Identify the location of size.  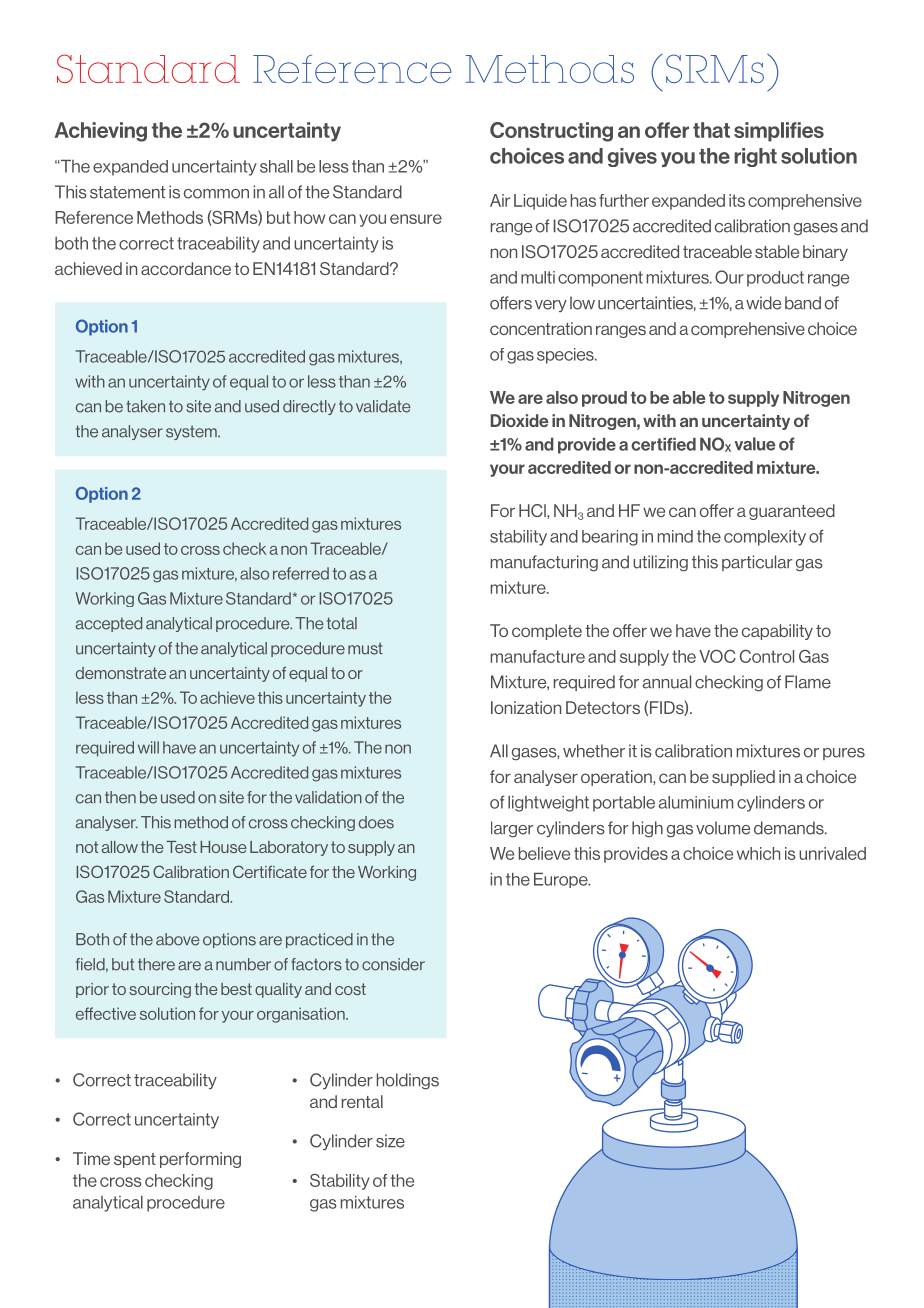
(390, 1141).
